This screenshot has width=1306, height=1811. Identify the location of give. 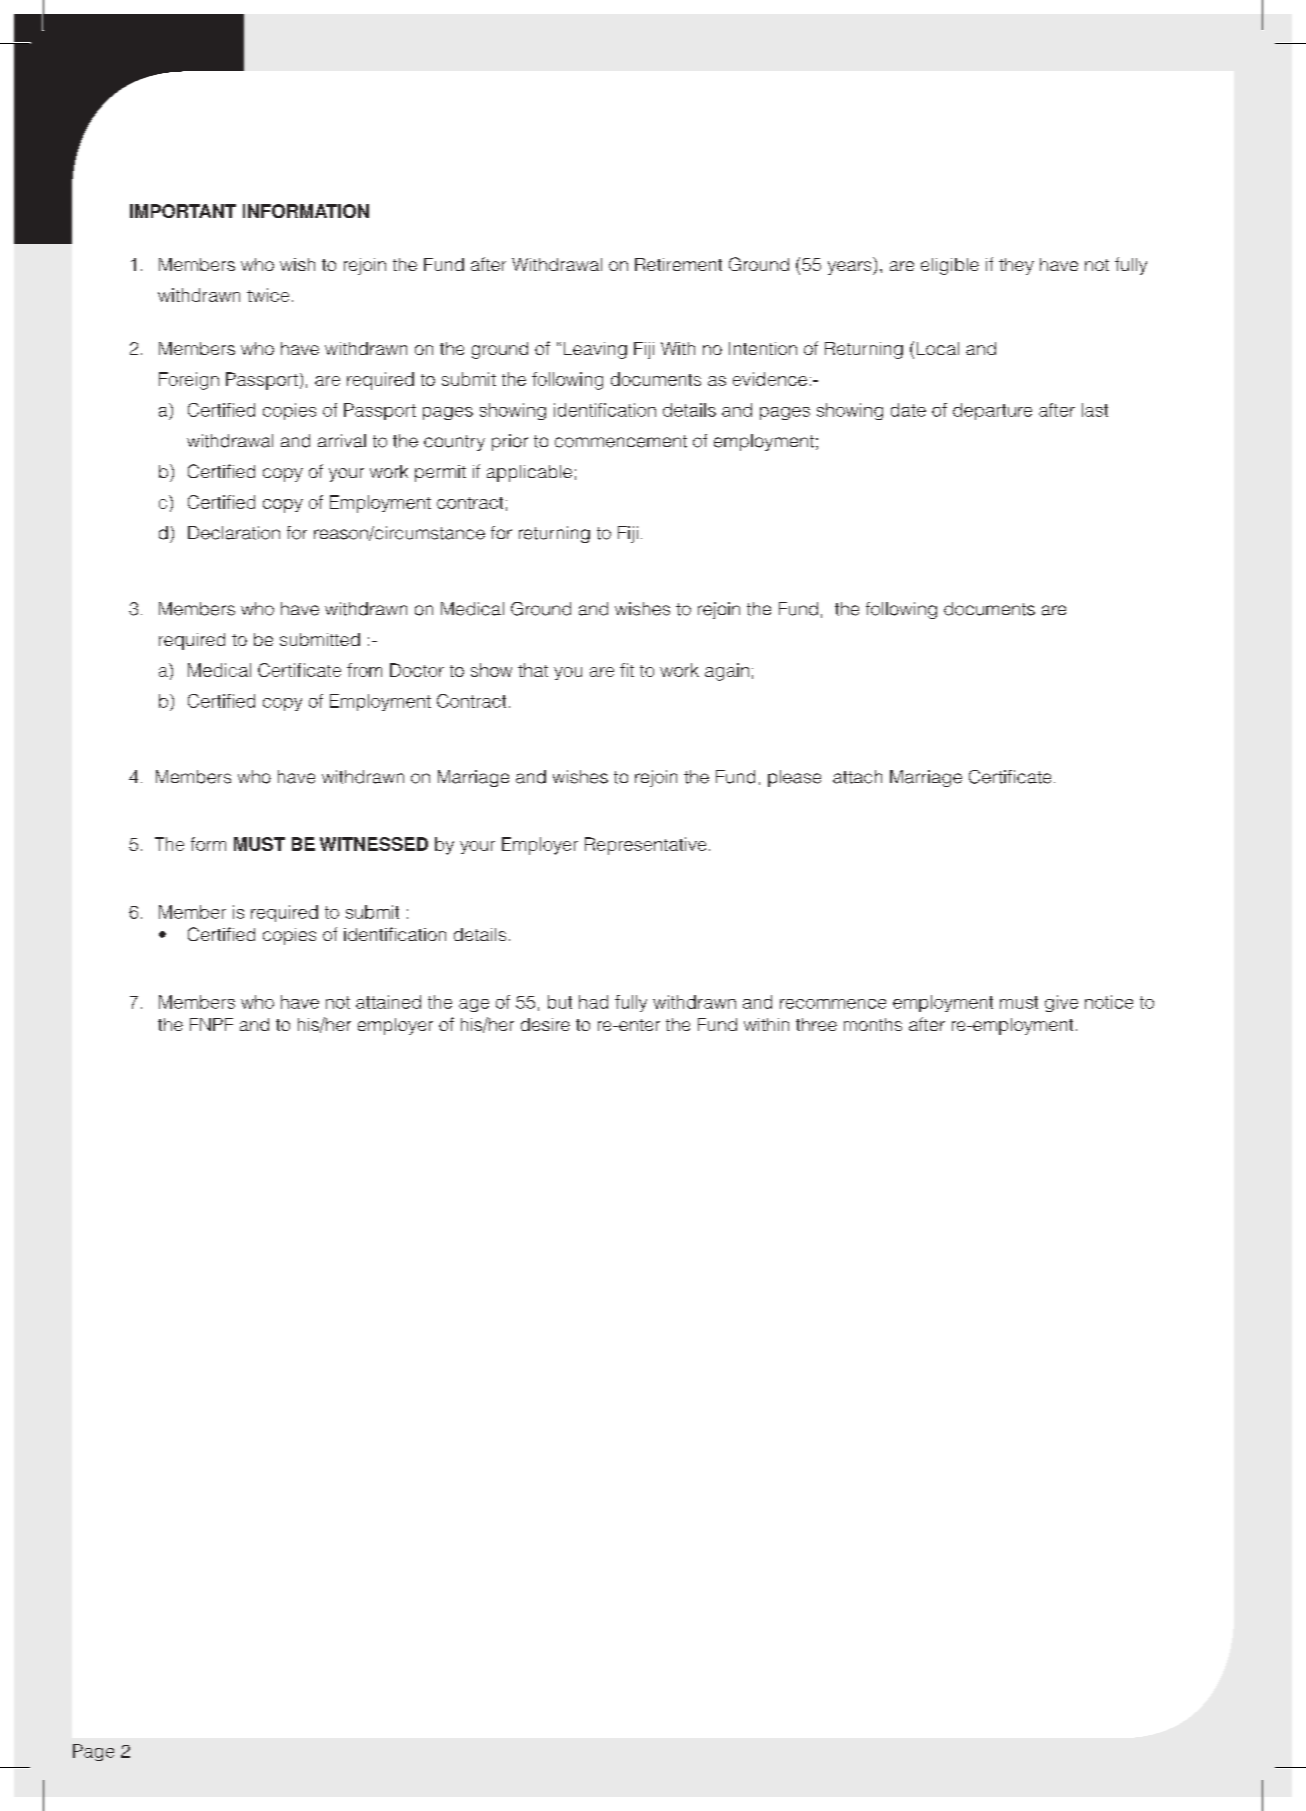
(1061, 1003).
